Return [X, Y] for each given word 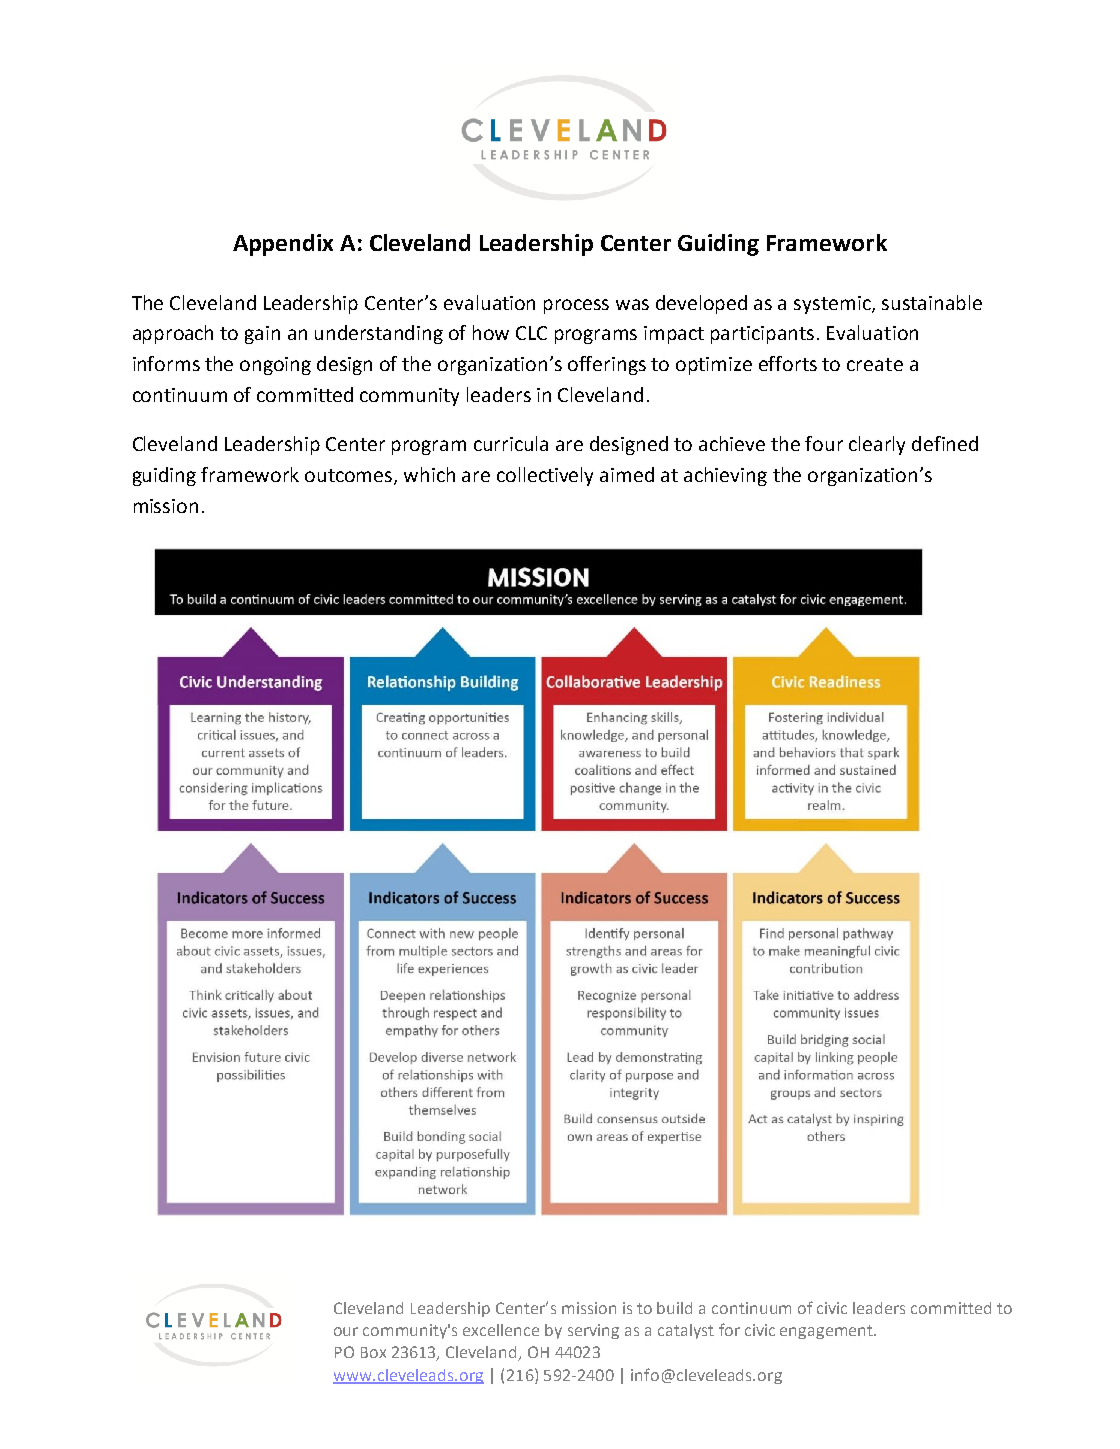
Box [373, 1352]
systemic [833, 305]
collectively [545, 476]
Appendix [283, 245]
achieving [725, 476]
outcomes [350, 477]
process [576, 306]
